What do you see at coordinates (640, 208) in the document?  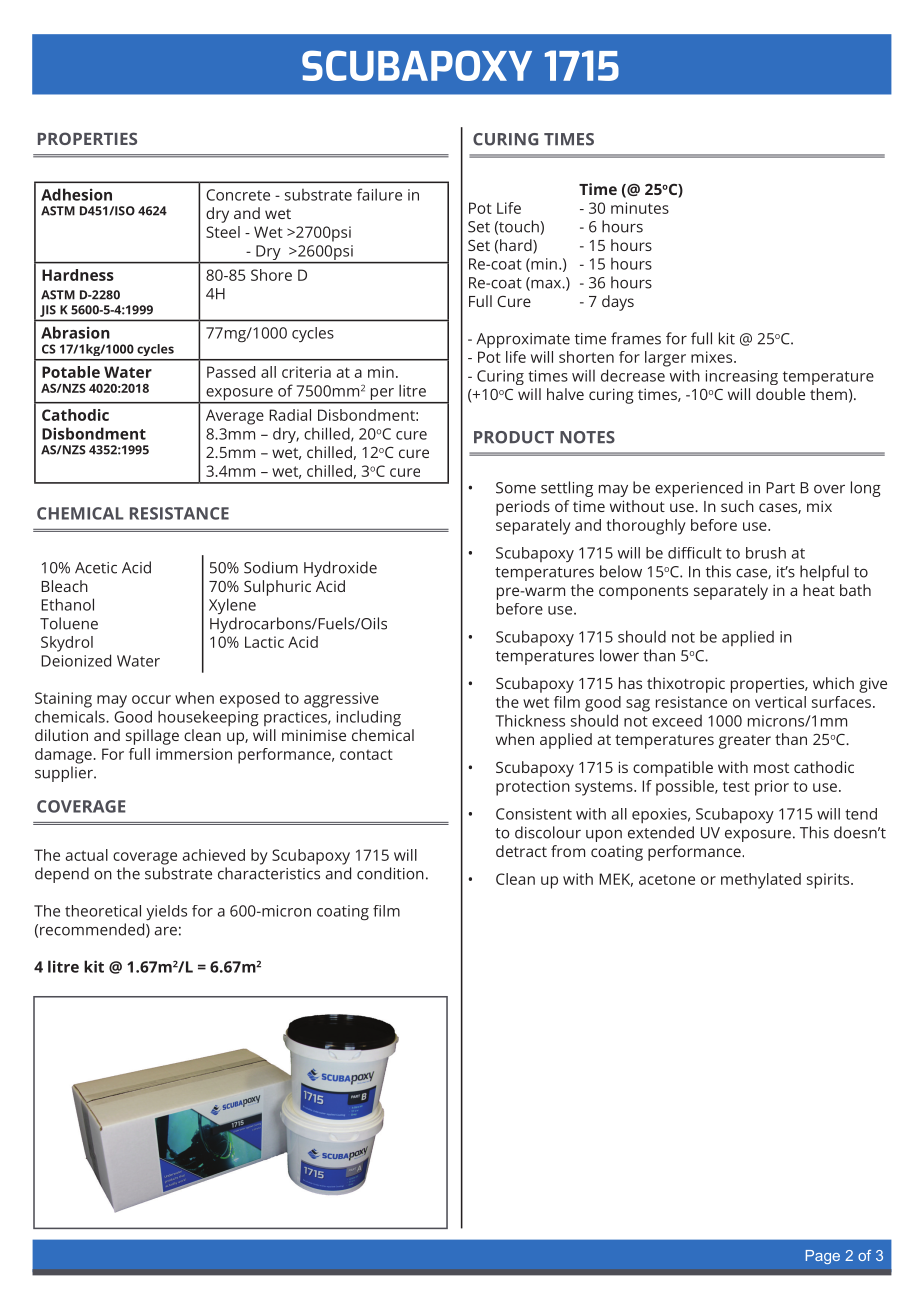 I see `minutes` at bounding box center [640, 208].
